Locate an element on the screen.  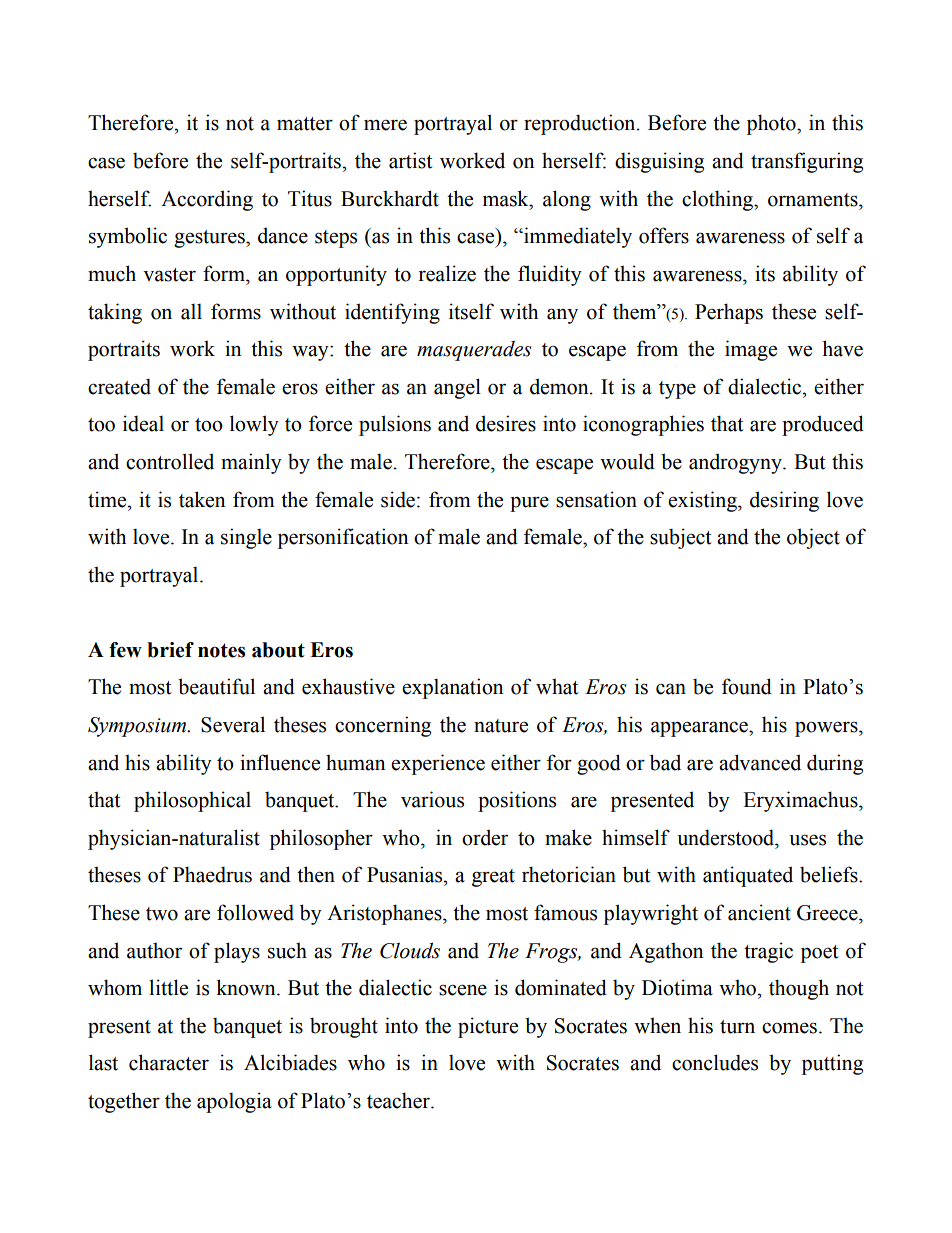
brief is located at coordinates (170, 650).
